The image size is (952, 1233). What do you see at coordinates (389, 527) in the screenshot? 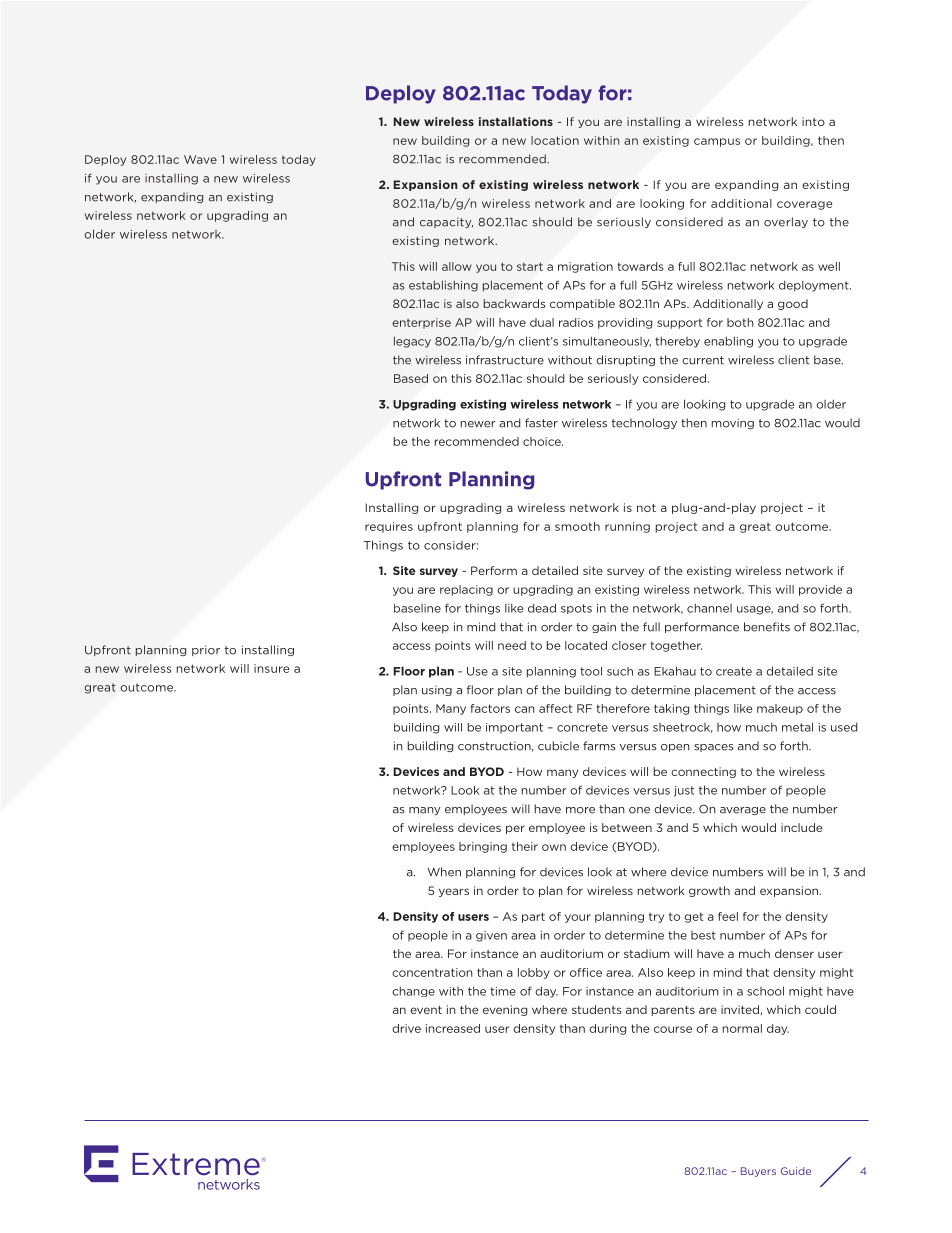
I see `requires` at bounding box center [389, 527].
